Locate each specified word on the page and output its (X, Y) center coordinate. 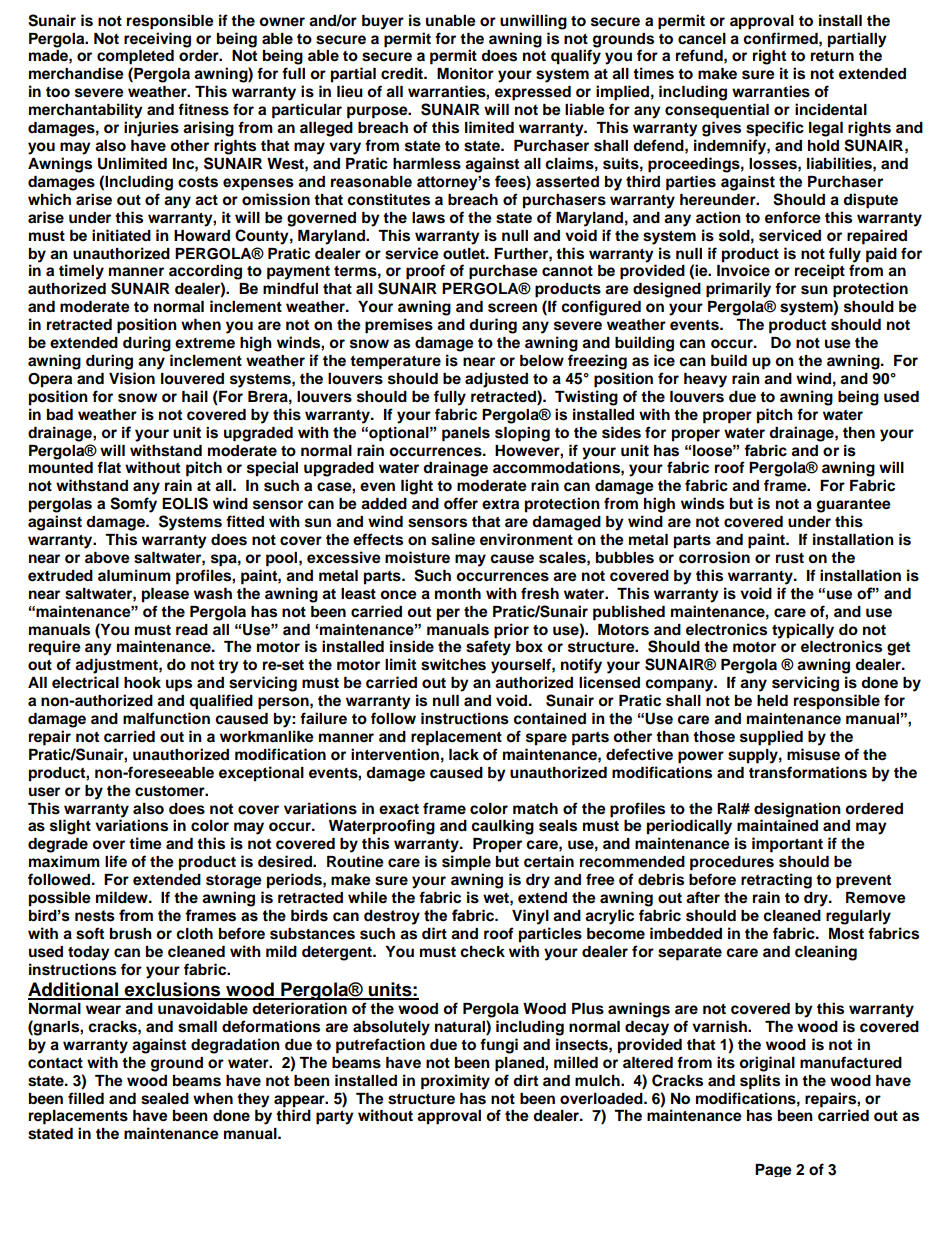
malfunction (166, 718)
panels (466, 434)
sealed (165, 1099)
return (832, 56)
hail (195, 396)
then (859, 432)
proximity (455, 1082)
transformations (808, 772)
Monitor (465, 73)
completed (135, 57)
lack (464, 755)
